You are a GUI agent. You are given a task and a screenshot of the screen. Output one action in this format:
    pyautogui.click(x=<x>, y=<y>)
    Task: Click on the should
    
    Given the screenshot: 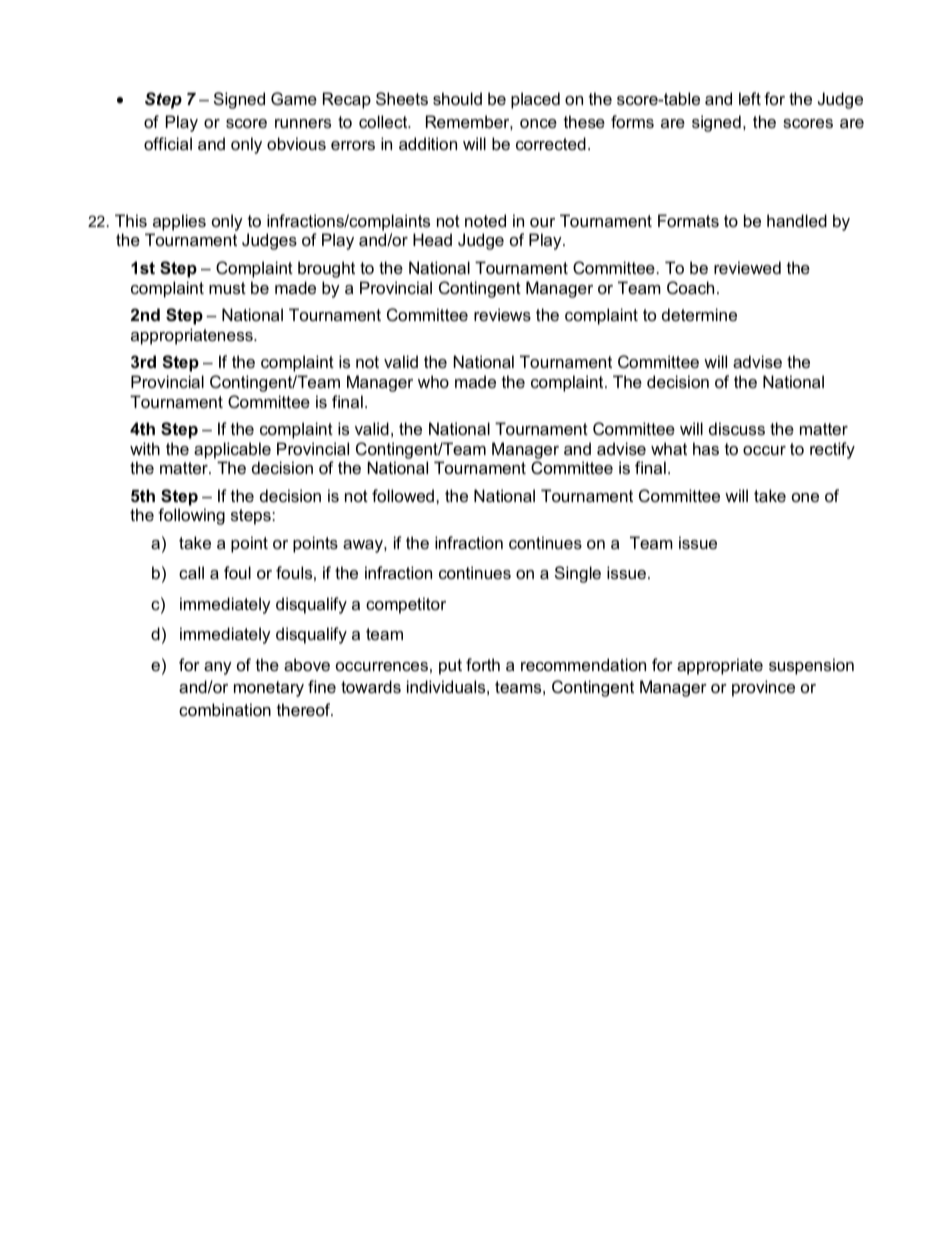 What is the action you would take?
    pyautogui.click(x=457, y=98)
